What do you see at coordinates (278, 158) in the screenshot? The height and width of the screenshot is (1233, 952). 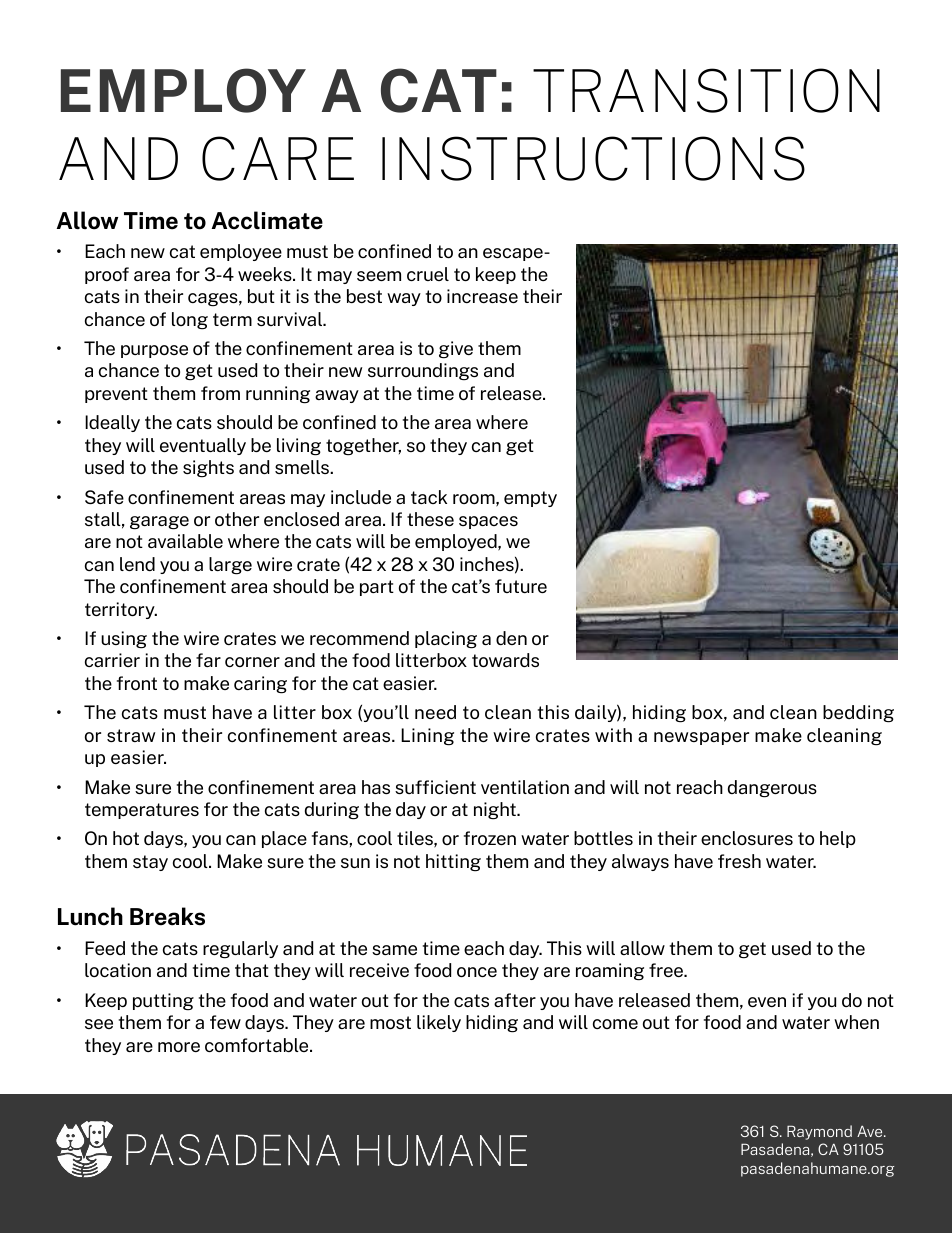 I see `CARE` at bounding box center [278, 158].
